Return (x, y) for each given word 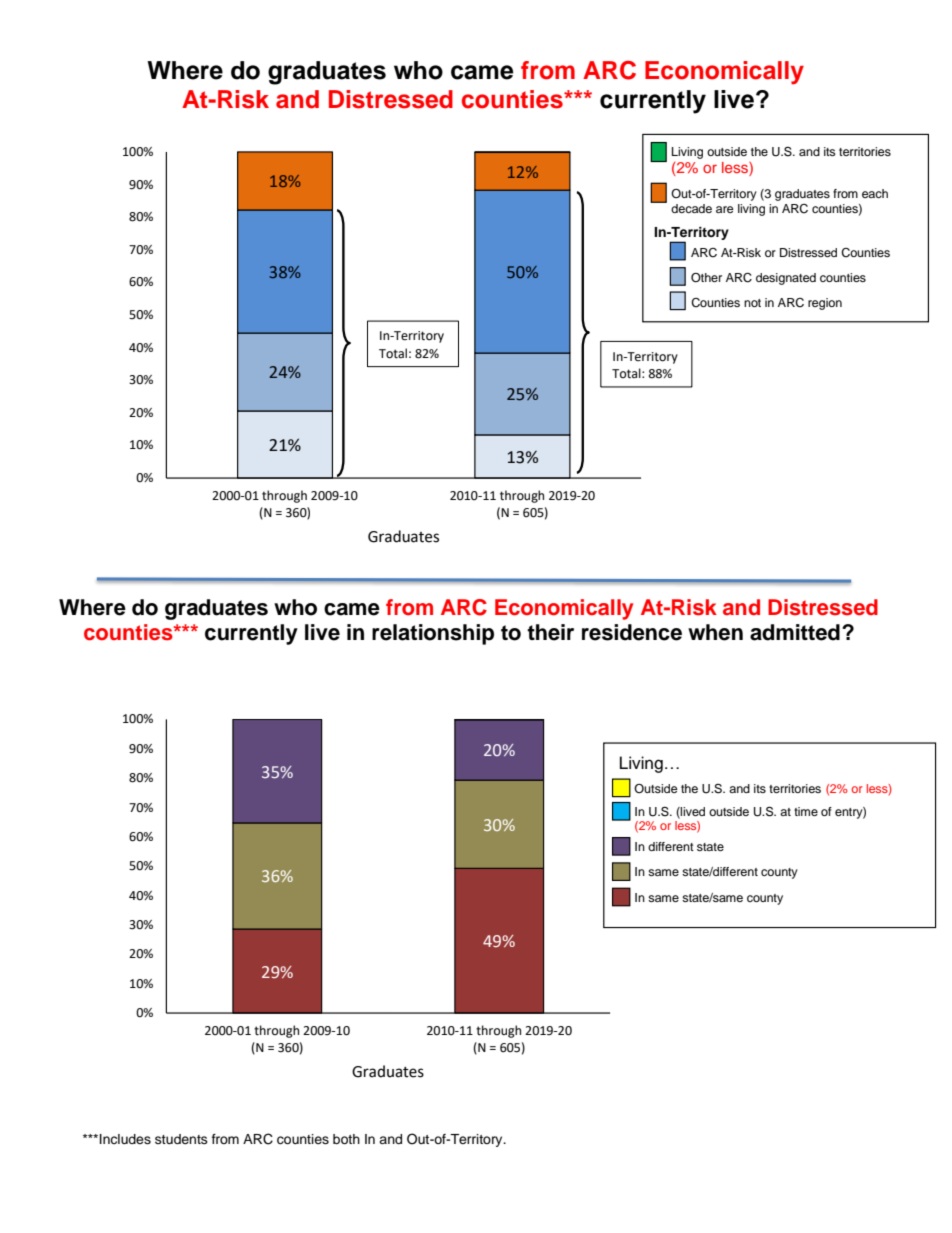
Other (706, 278)
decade (691, 208)
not (752, 303)
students (181, 1139)
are (725, 209)
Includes (125, 1139)
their (550, 632)
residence (632, 632)
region (825, 304)
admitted (795, 632)
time (806, 811)
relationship (433, 634)
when (715, 632)
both (346, 1139)
